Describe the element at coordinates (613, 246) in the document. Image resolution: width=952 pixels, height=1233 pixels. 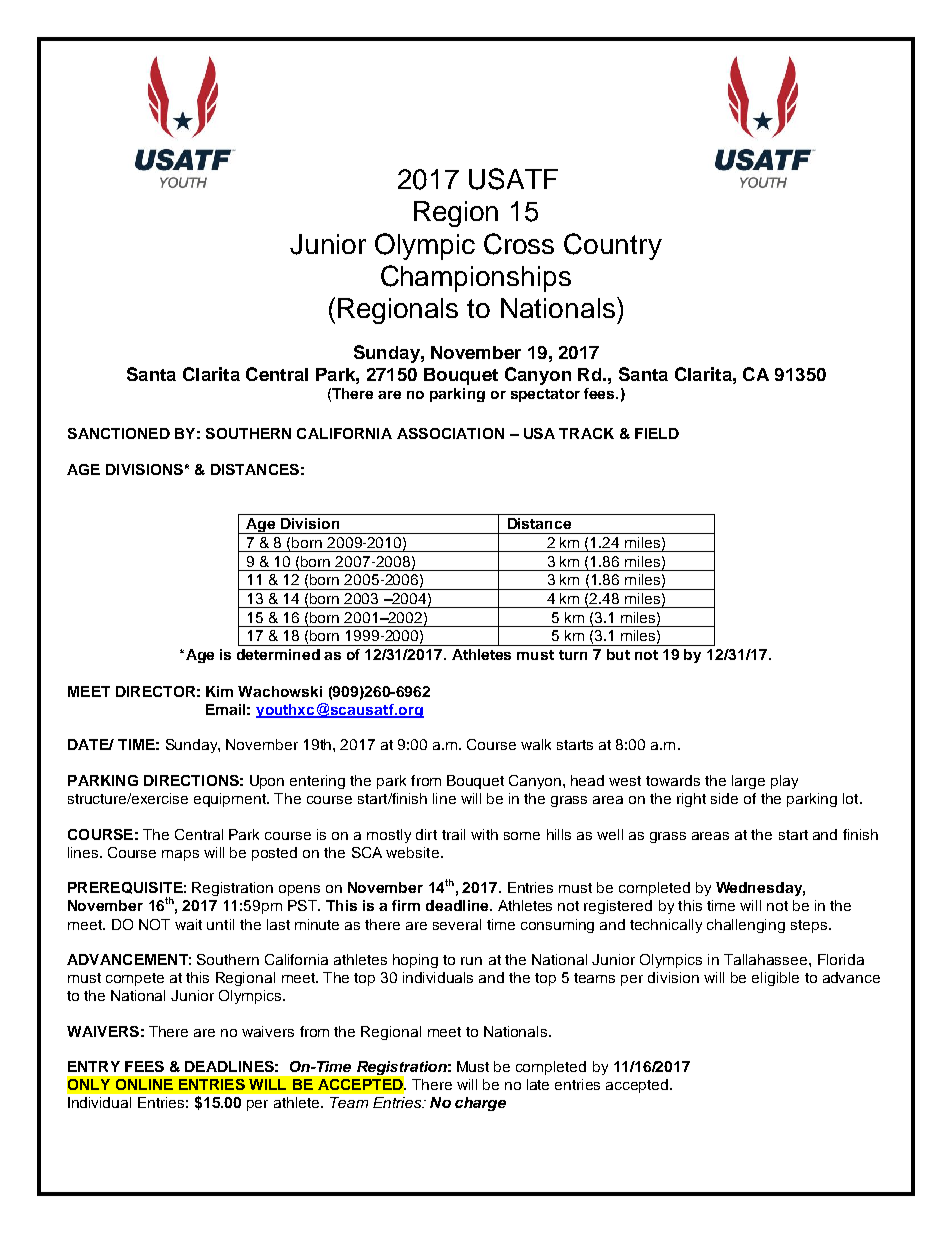
I see `Country` at that location.
